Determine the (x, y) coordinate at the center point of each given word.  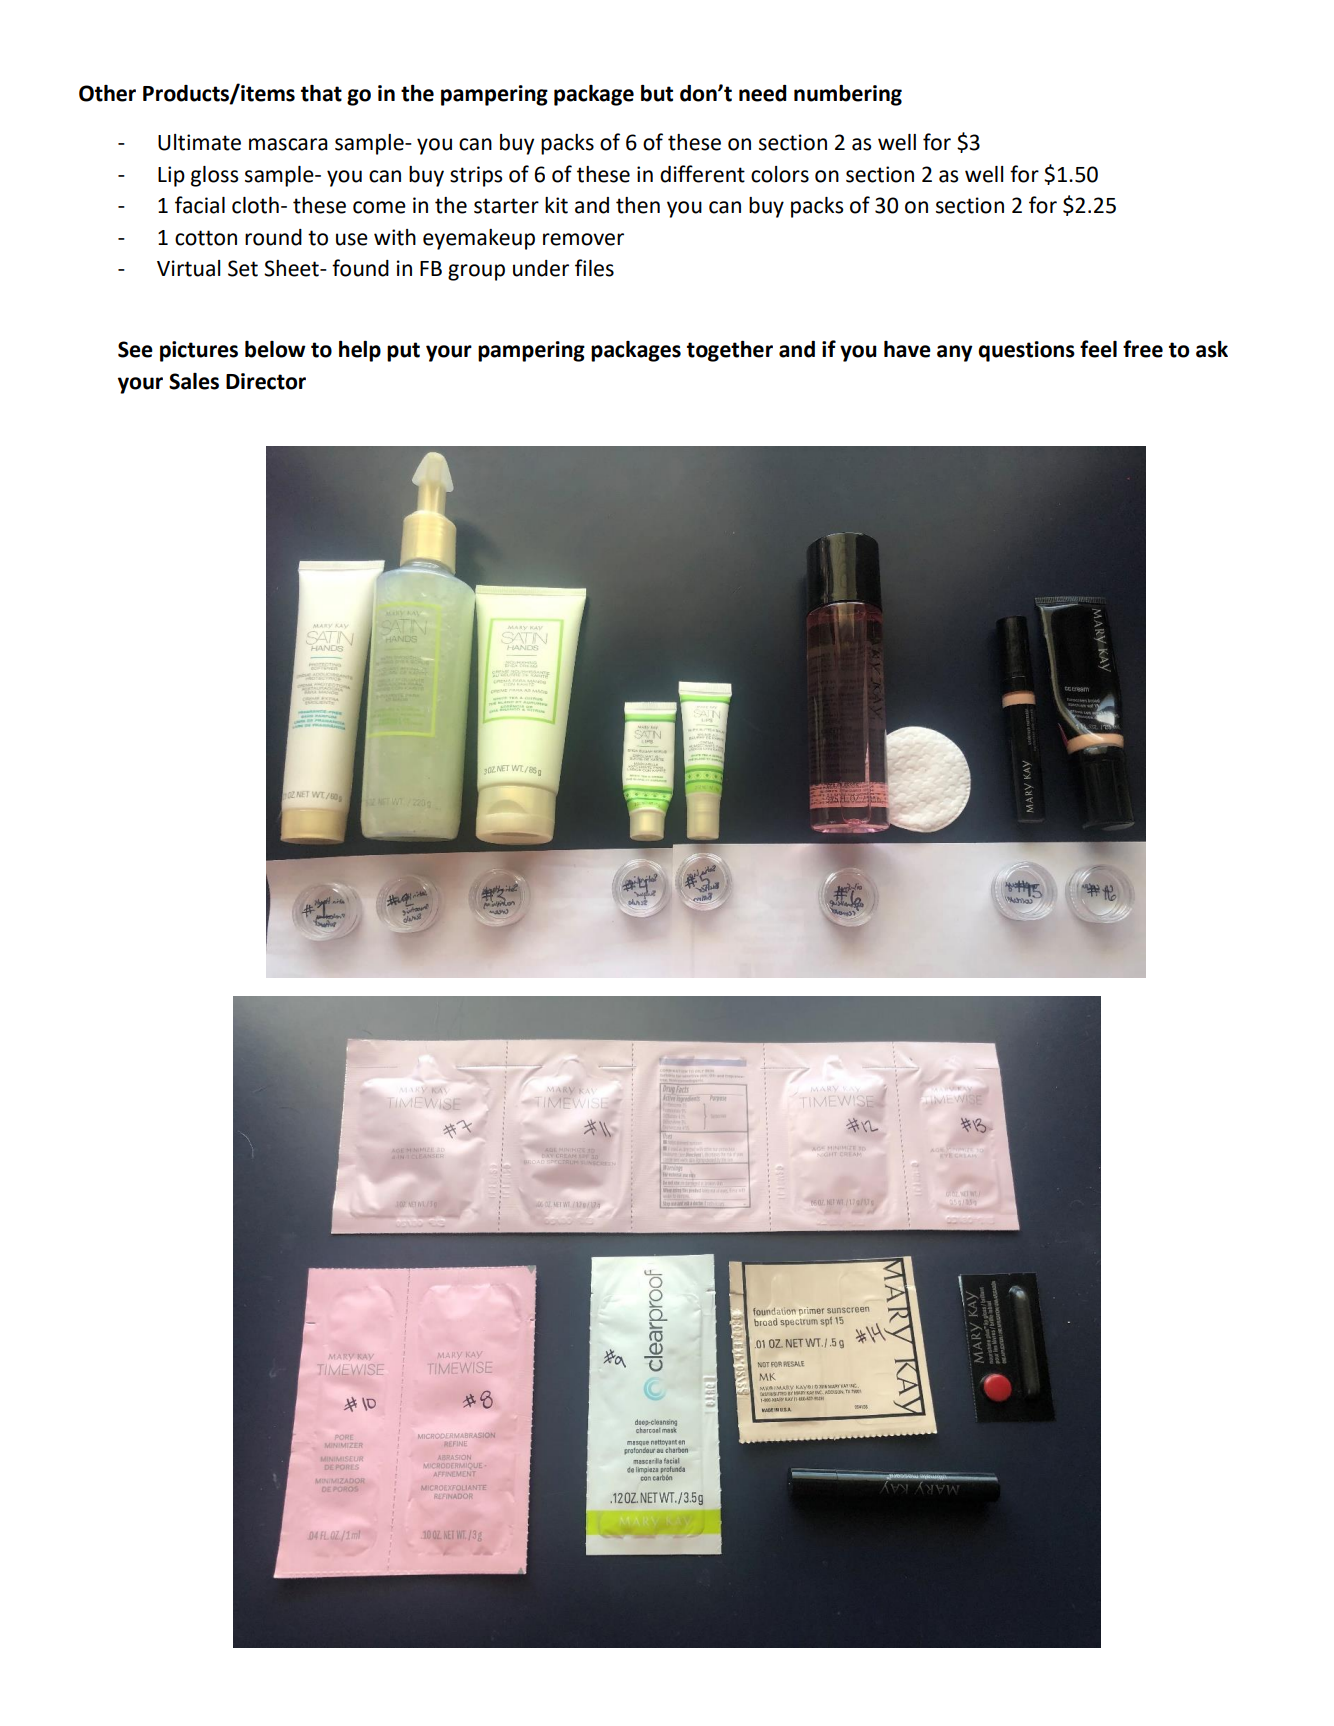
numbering (848, 95)
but (657, 93)
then (638, 205)
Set (243, 268)
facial (200, 205)
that (321, 93)
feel (1098, 349)
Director (266, 381)
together (730, 351)
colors (780, 174)
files (594, 268)
